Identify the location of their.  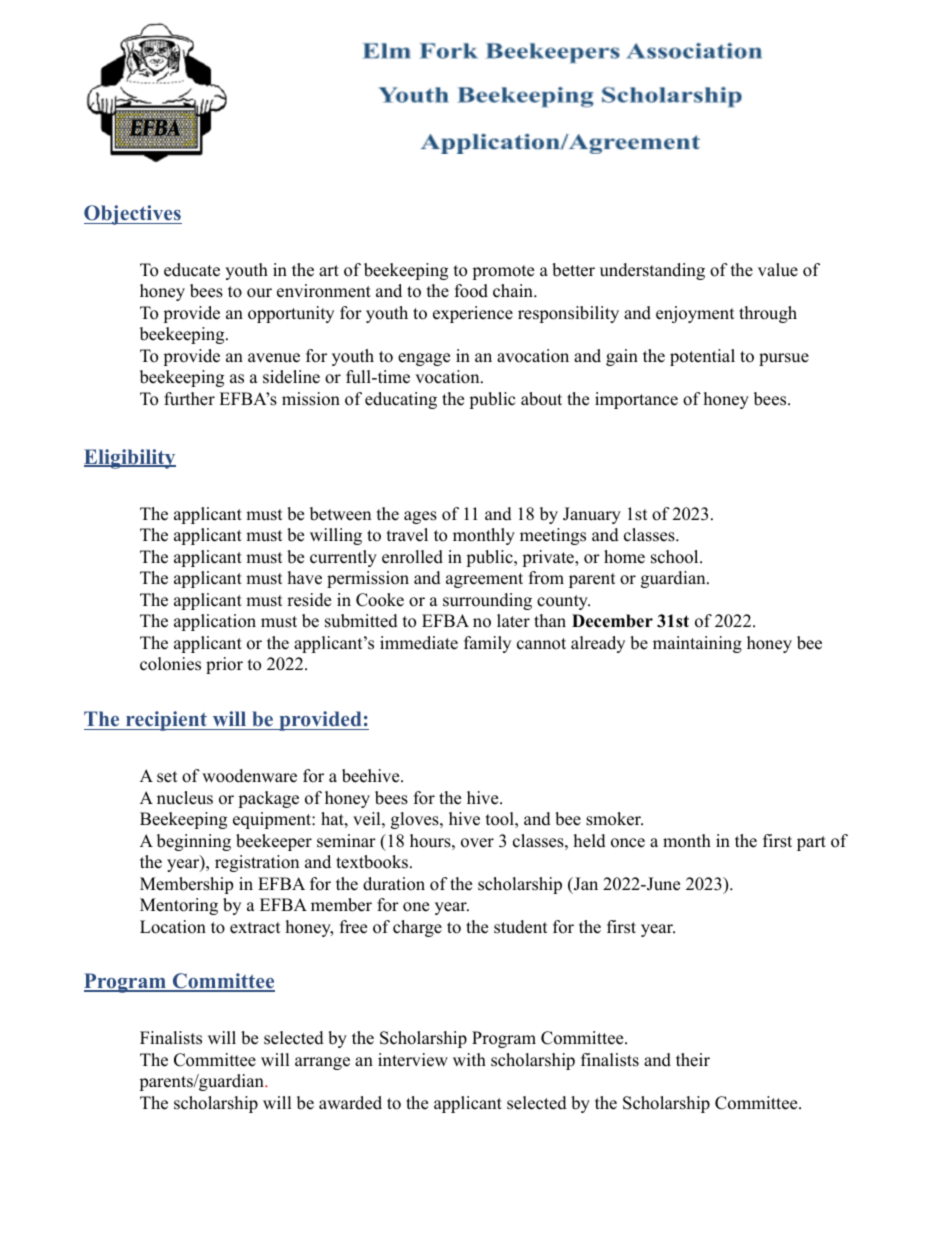
(693, 1060).
